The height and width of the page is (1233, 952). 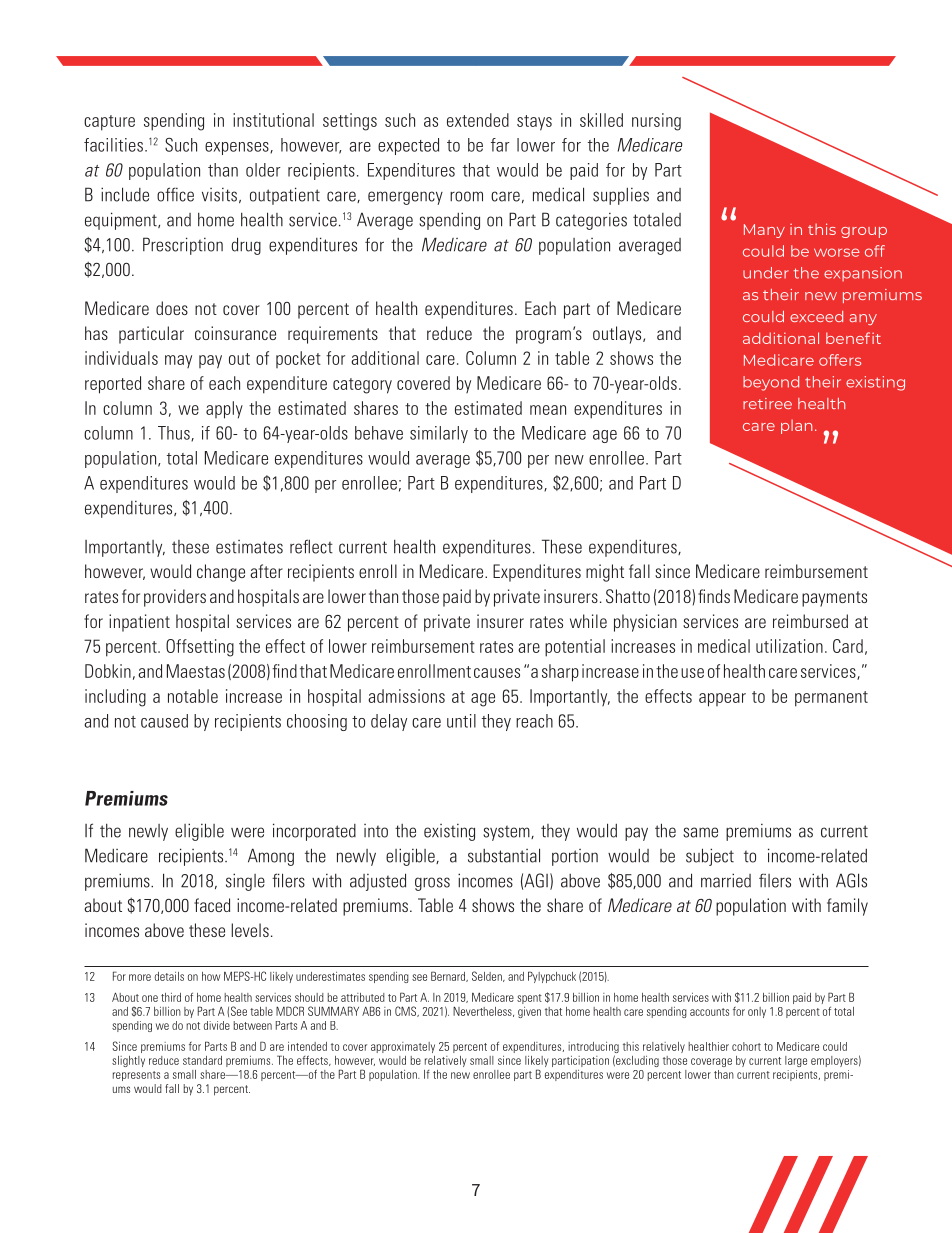 What do you see at coordinates (439, 434) in the page?
I see `similarly` at bounding box center [439, 434].
